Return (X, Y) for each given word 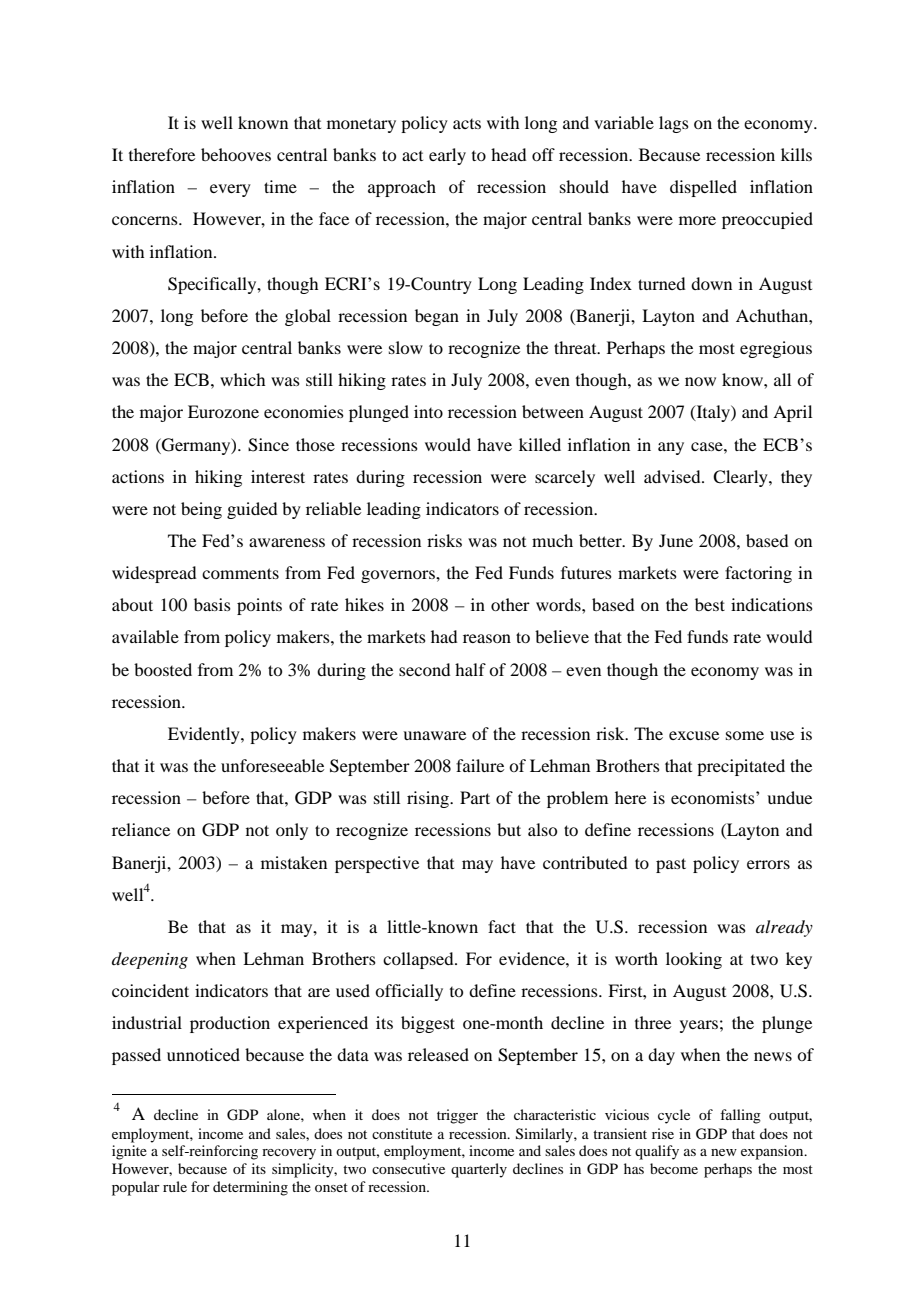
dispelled (703, 188)
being (201, 510)
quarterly (479, 1170)
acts (467, 124)
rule (175, 1186)
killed (540, 444)
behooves (236, 154)
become (674, 1168)
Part (475, 797)
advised (673, 476)
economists (714, 797)
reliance (141, 829)
